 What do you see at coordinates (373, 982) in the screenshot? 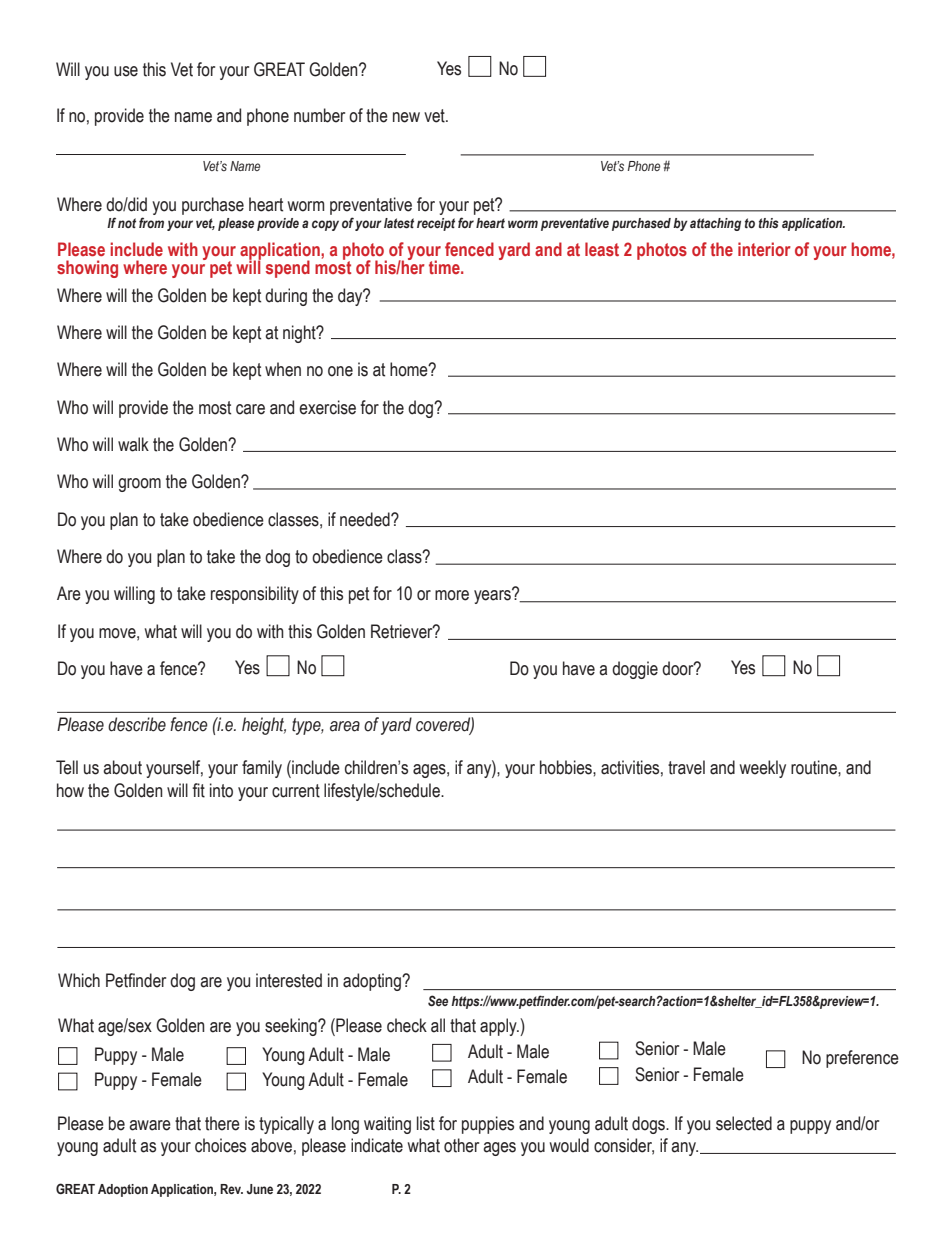
I see `adopting` at bounding box center [373, 982].
